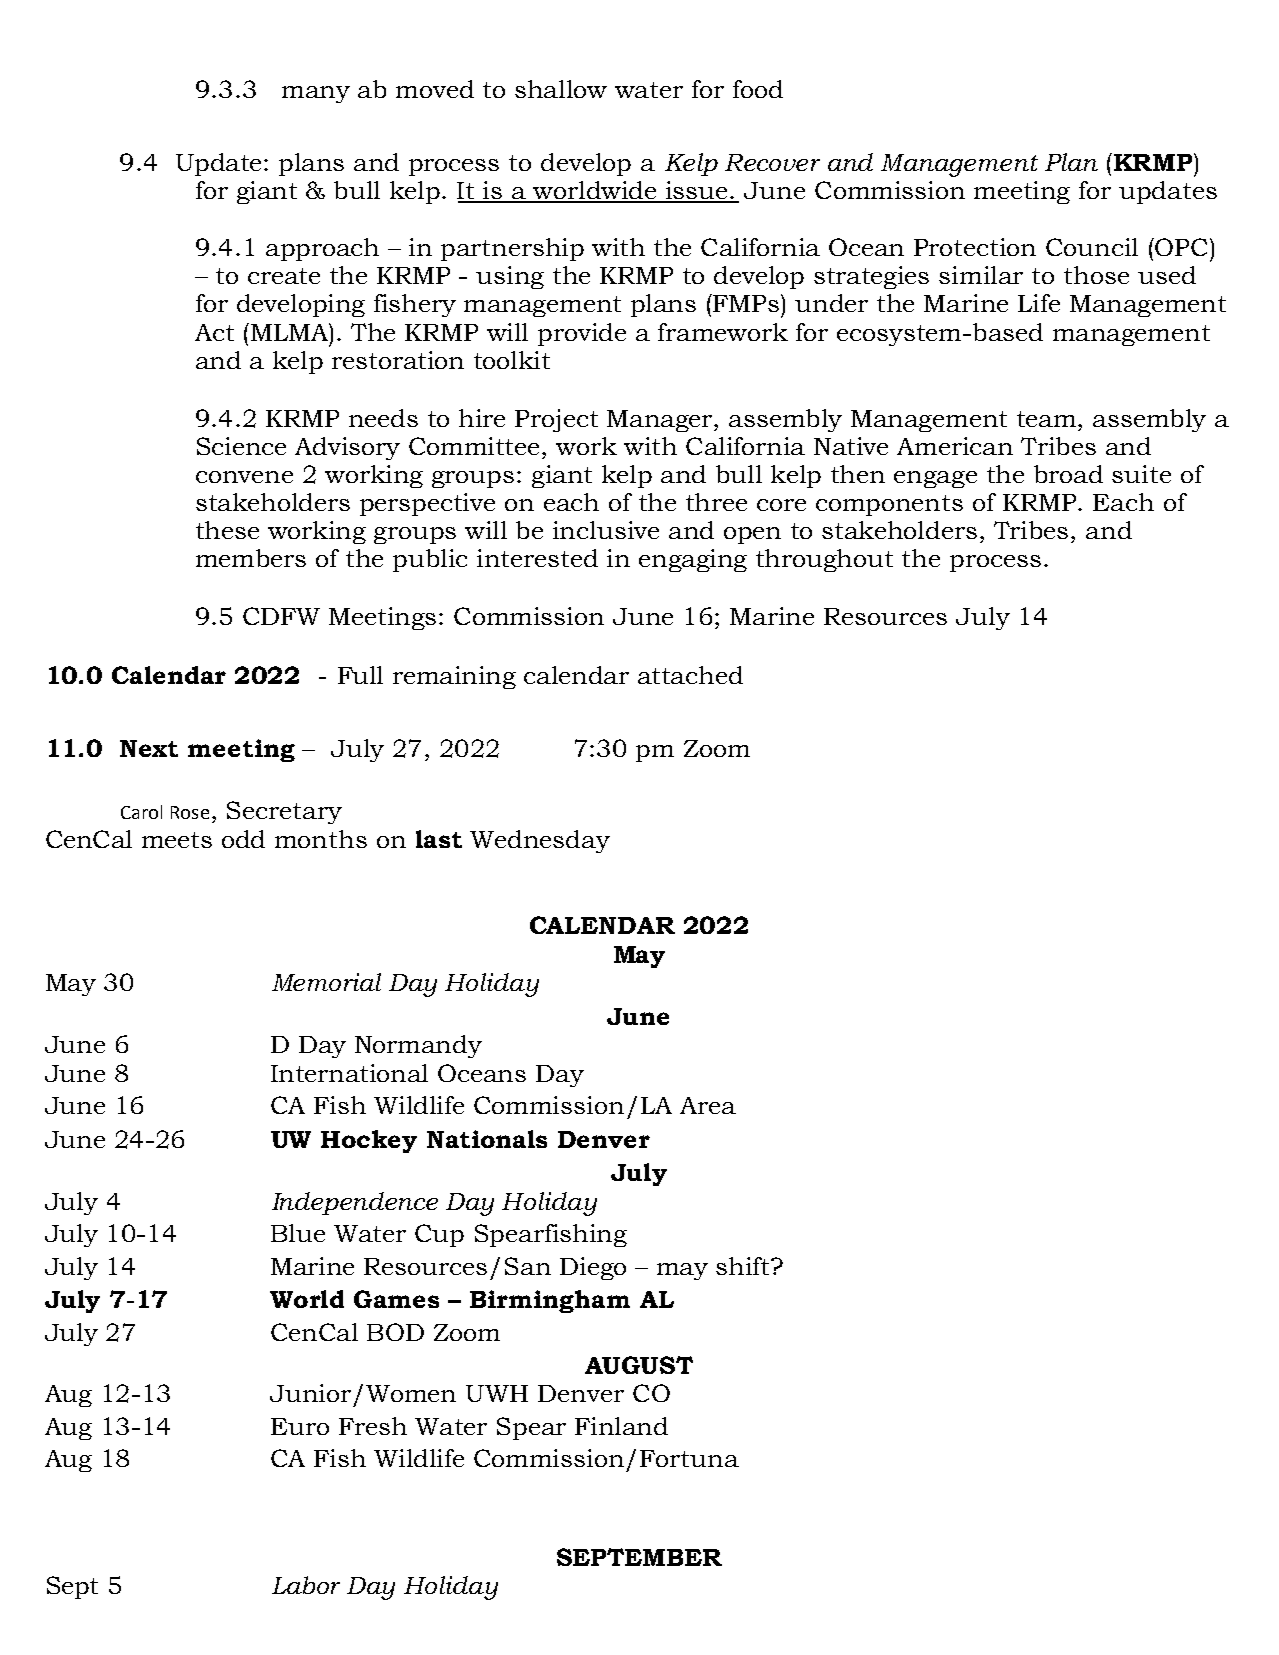  Describe the element at coordinates (306, 1585) in the page. I see `Labor` at that location.
